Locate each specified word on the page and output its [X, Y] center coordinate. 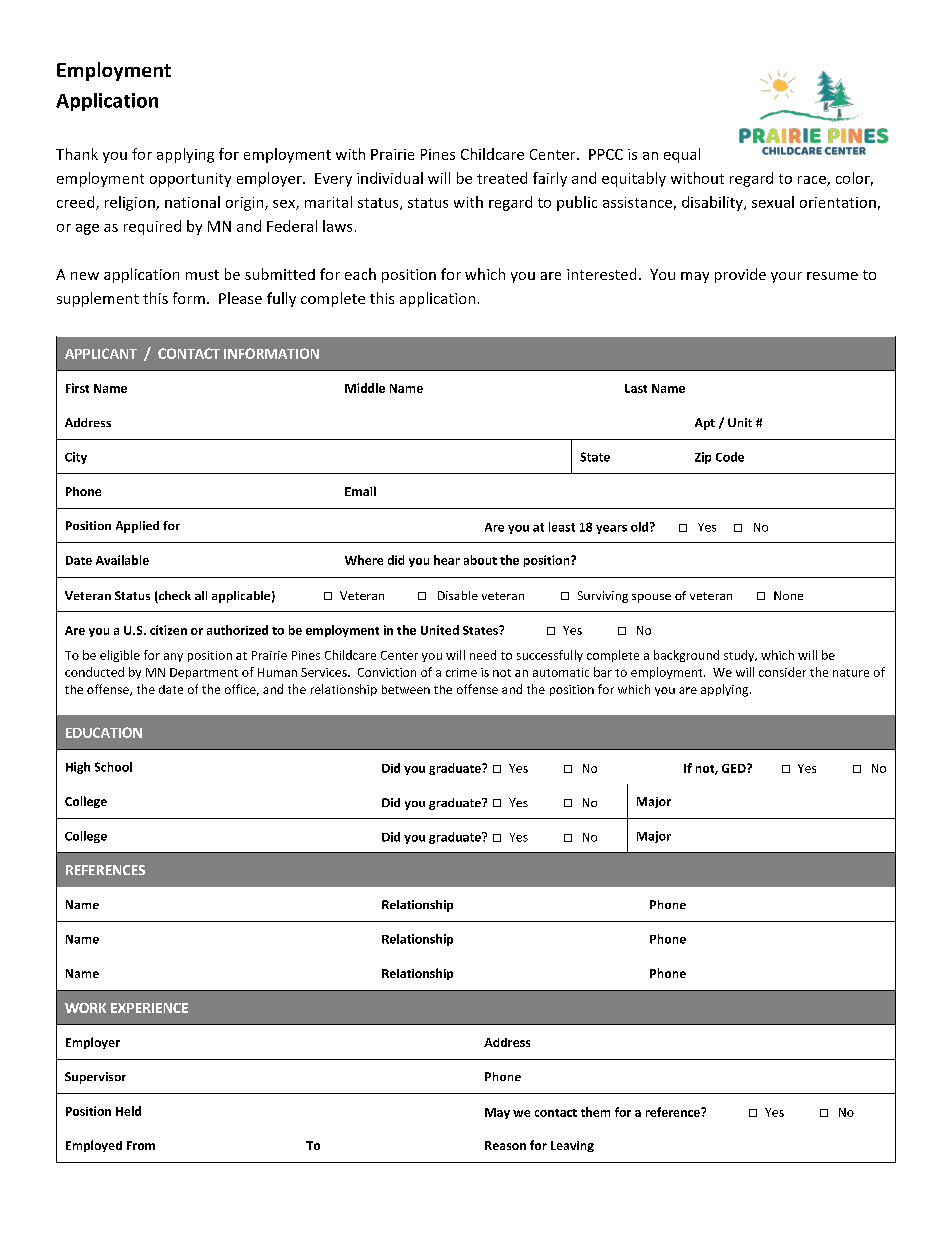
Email [360, 491]
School [113, 767]
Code [730, 457]
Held [128, 1111]
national [192, 202]
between [406, 689]
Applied [137, 527]
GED [735, 768]
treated [502, 178]
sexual [773, 202]
